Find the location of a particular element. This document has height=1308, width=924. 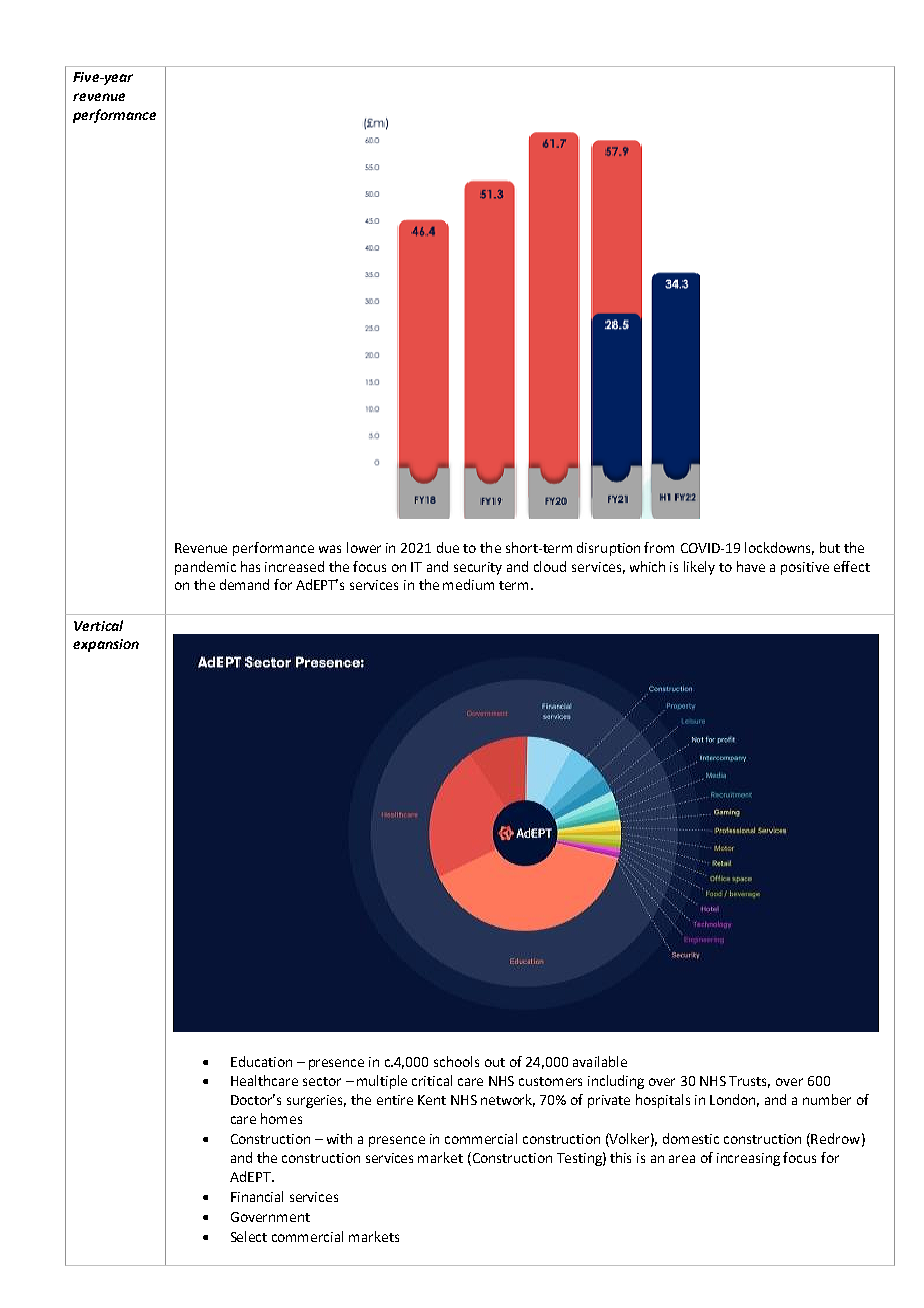

Trusts is located at coordinates (749, 1082).
